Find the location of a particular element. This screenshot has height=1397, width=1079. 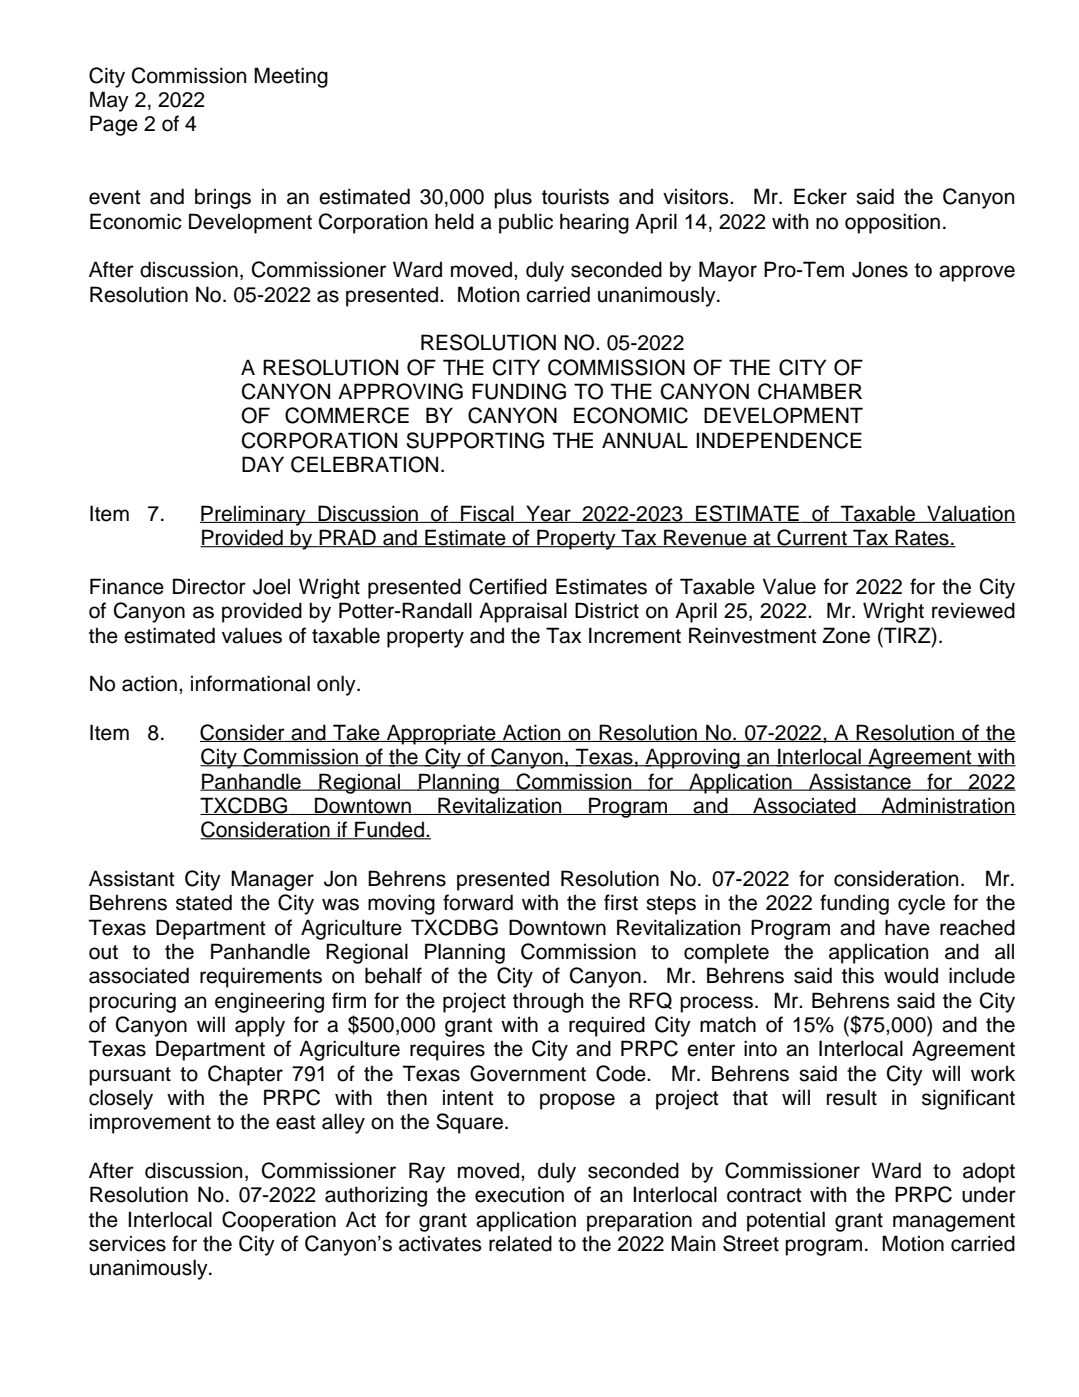

COMMERCE is located at coordinates (347, 415).
